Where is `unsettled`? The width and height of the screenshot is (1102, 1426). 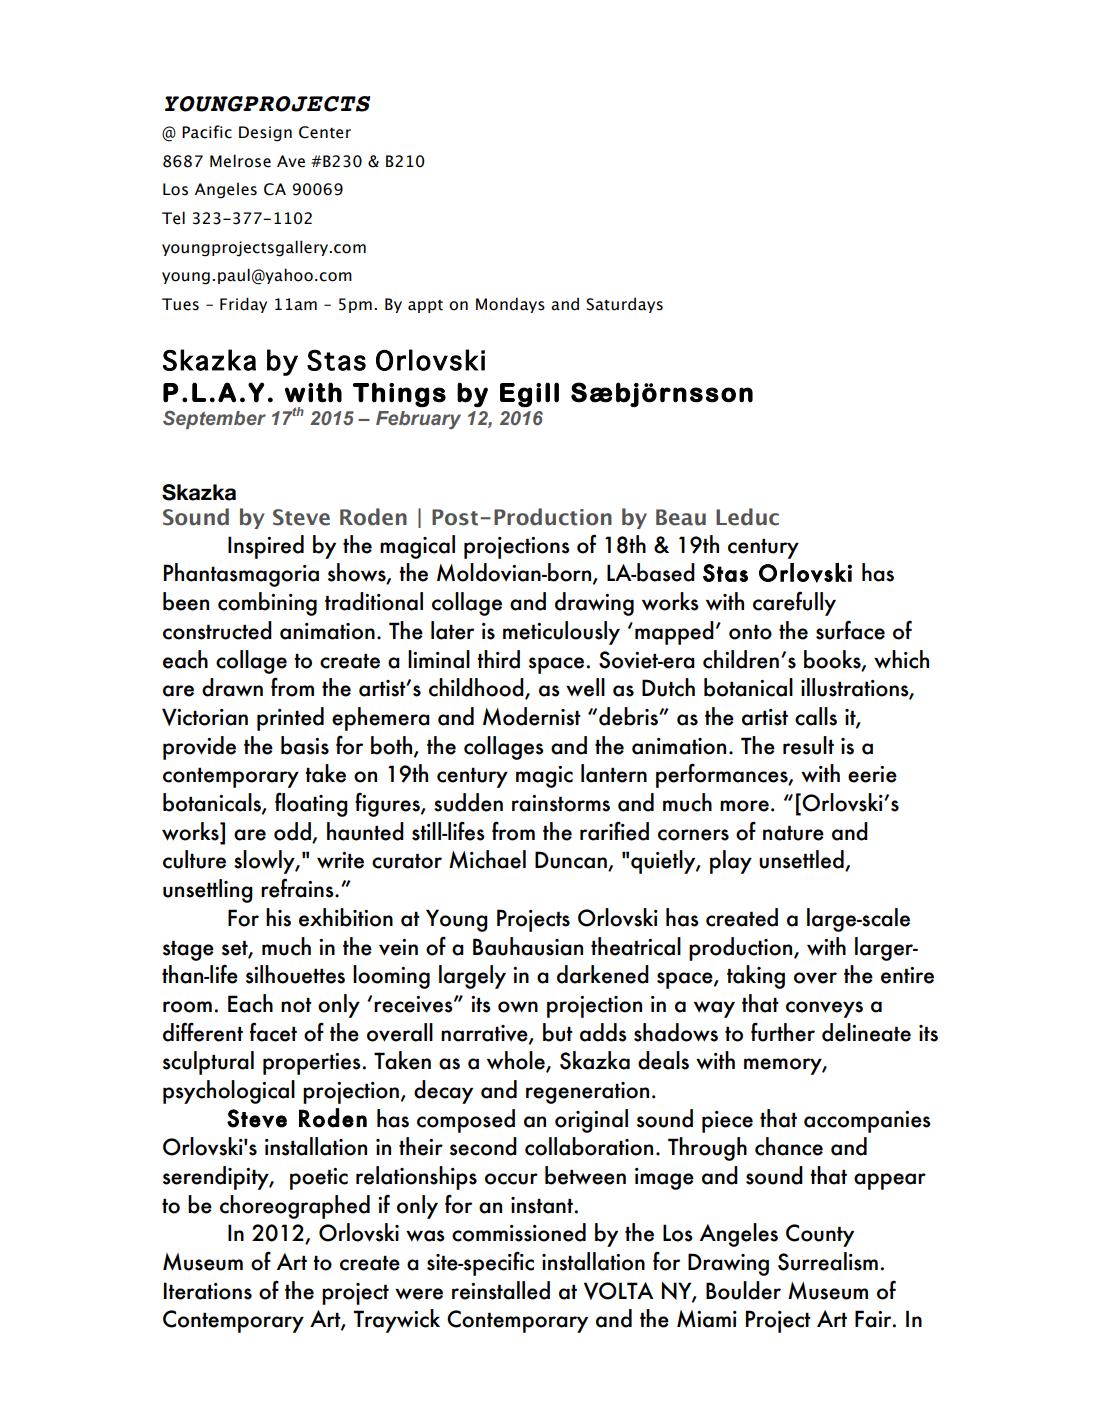
unsettled is located at coordinates (802, 860).
